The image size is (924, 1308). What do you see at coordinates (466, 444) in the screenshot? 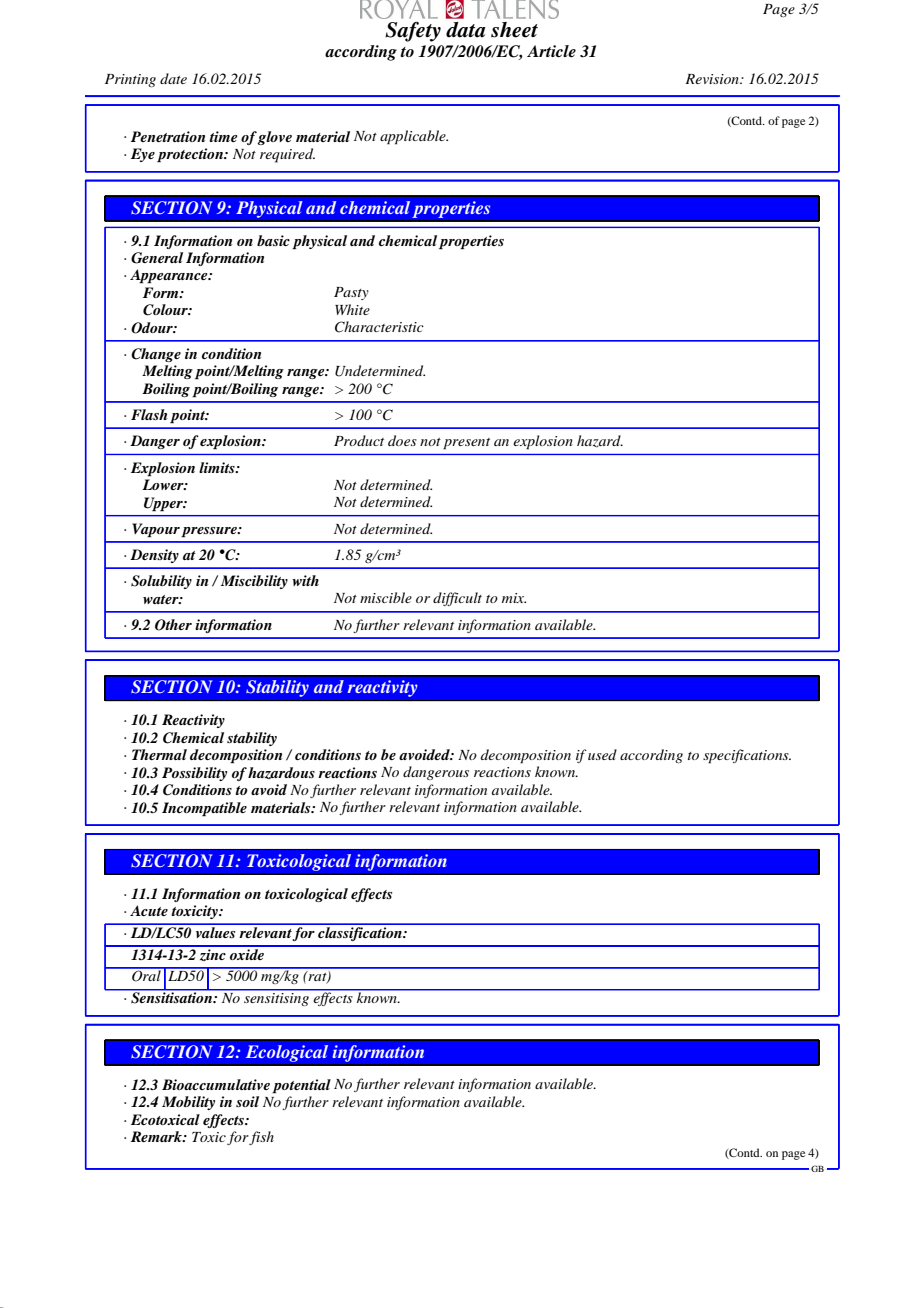
I see `present` at bounding box center [466, 444].
